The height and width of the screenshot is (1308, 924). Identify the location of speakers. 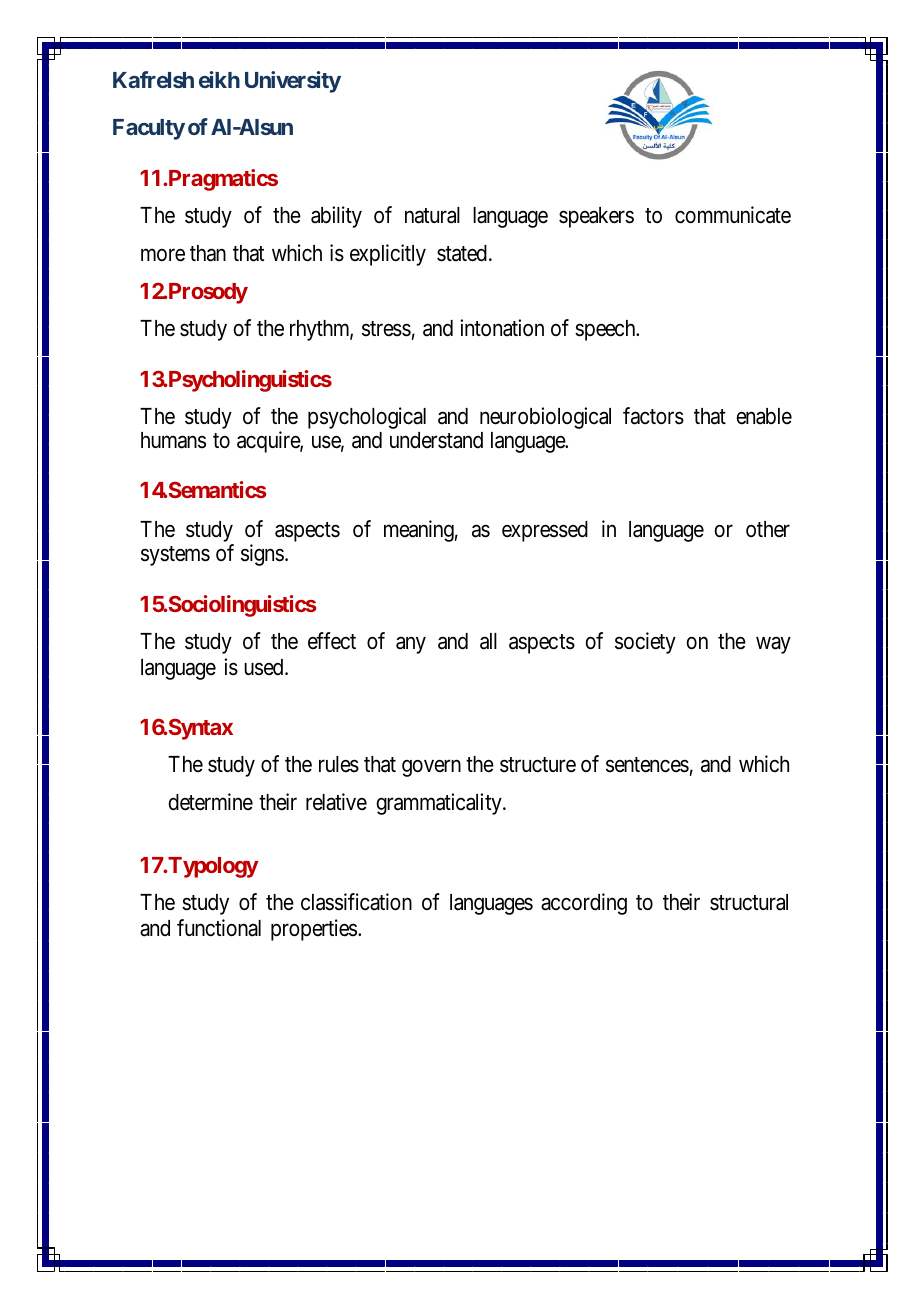
(596, 217).
